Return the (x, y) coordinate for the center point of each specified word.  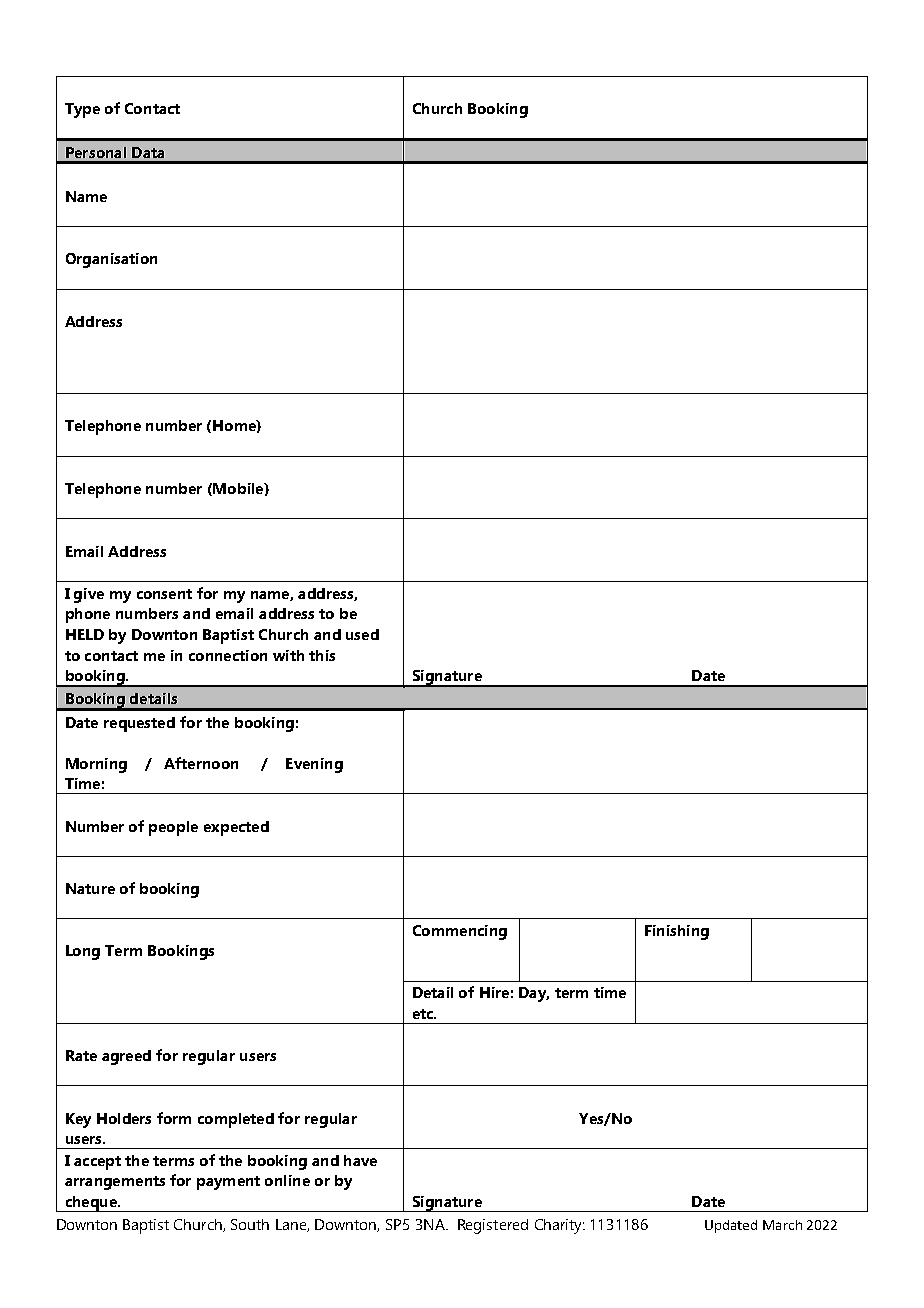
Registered (493, 1226)
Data (148, 152)
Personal (96, 152)
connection (228, 655)
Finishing (677, 932)
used (362, 634)
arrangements (115, 1183)
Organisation (111, 260)
